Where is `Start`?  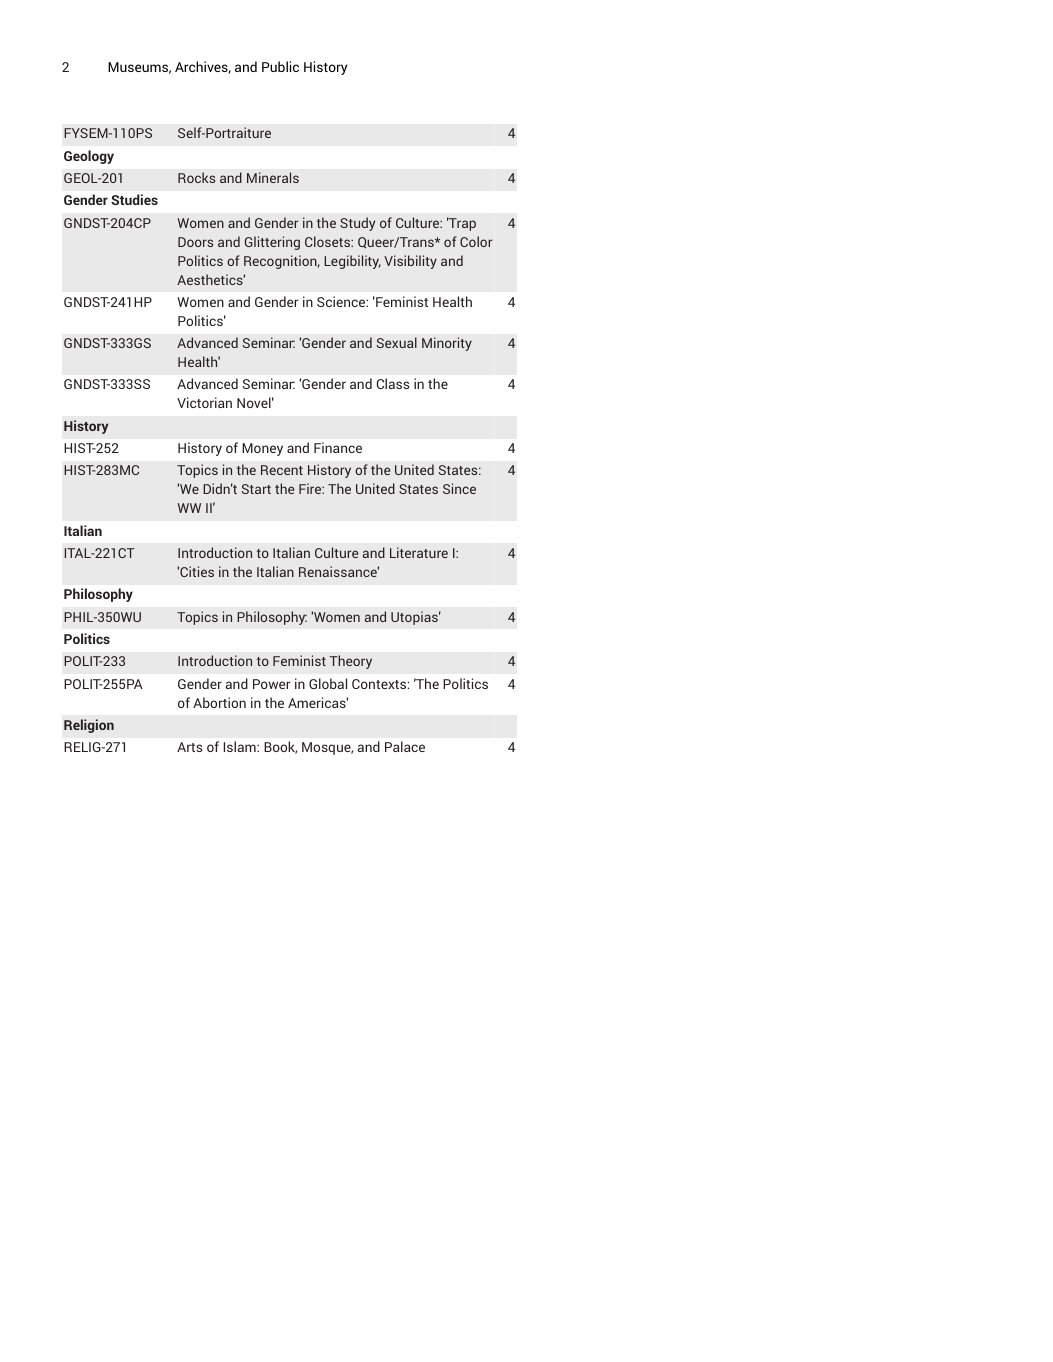 Start is located at coordinates (256, 489).
